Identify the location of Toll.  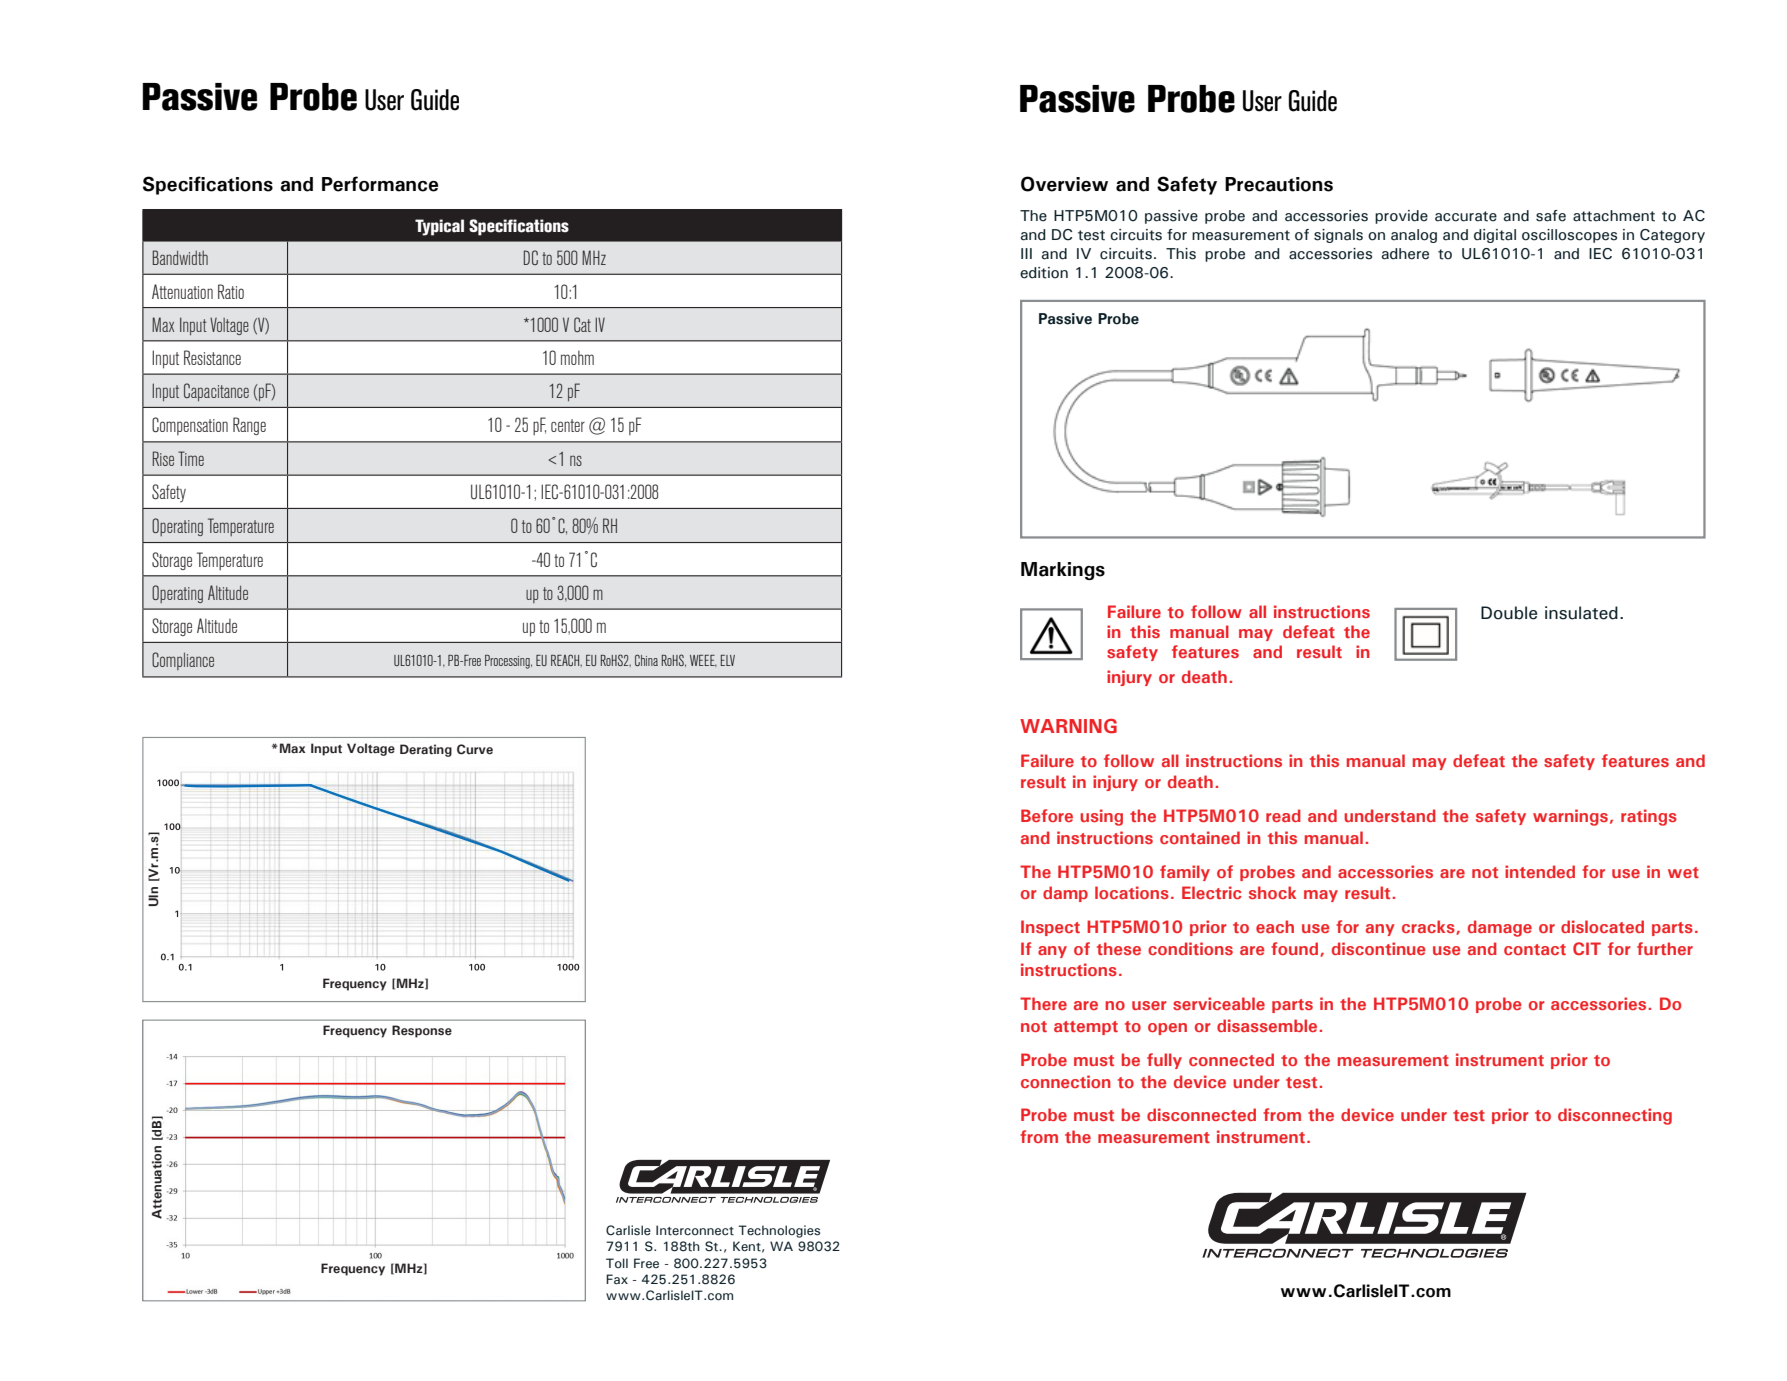
(617, 1263).
